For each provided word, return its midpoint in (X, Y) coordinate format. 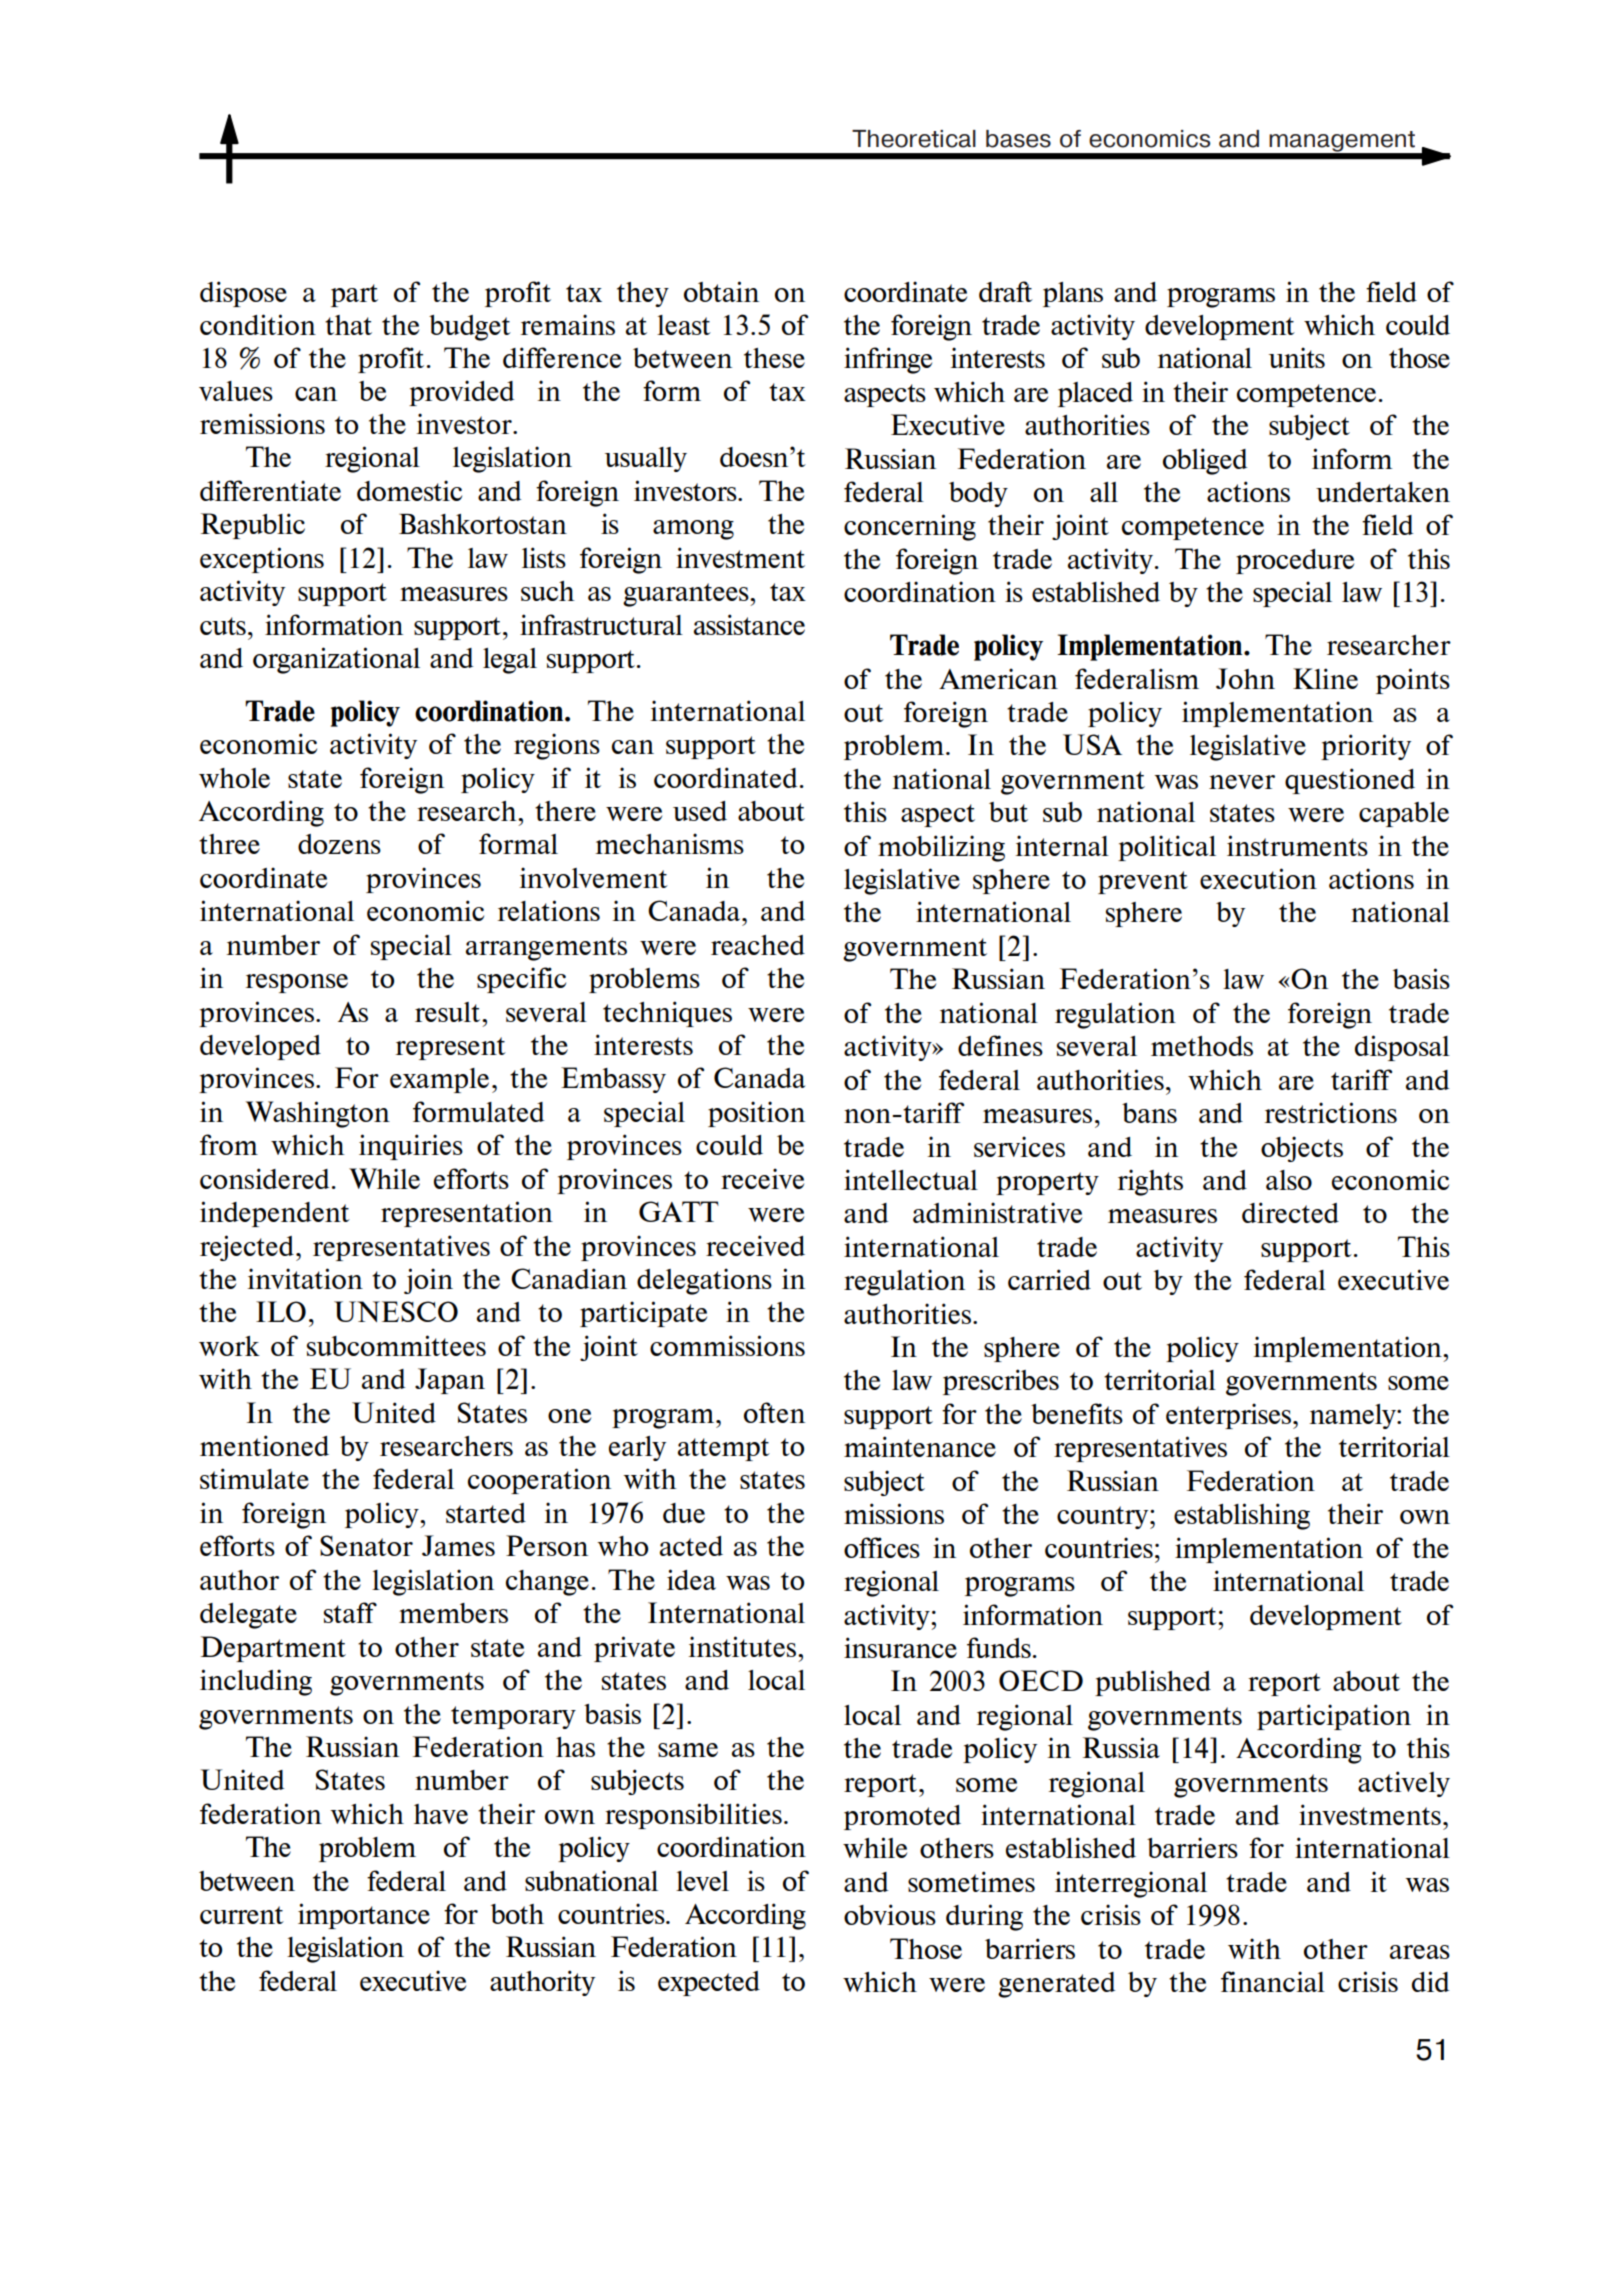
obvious (890, 1914)
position (756, 1114)
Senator (366, 1545)
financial (1273, 1981)
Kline (1325, 678)
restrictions (1330, 1112)
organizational (336, 660)
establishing (1242, 1516)
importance (364, 1916)
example (439, 1080)
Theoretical (914, 139)
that (348, 325)
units (1297, 357)
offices (882, 1547)
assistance (749, 624)
